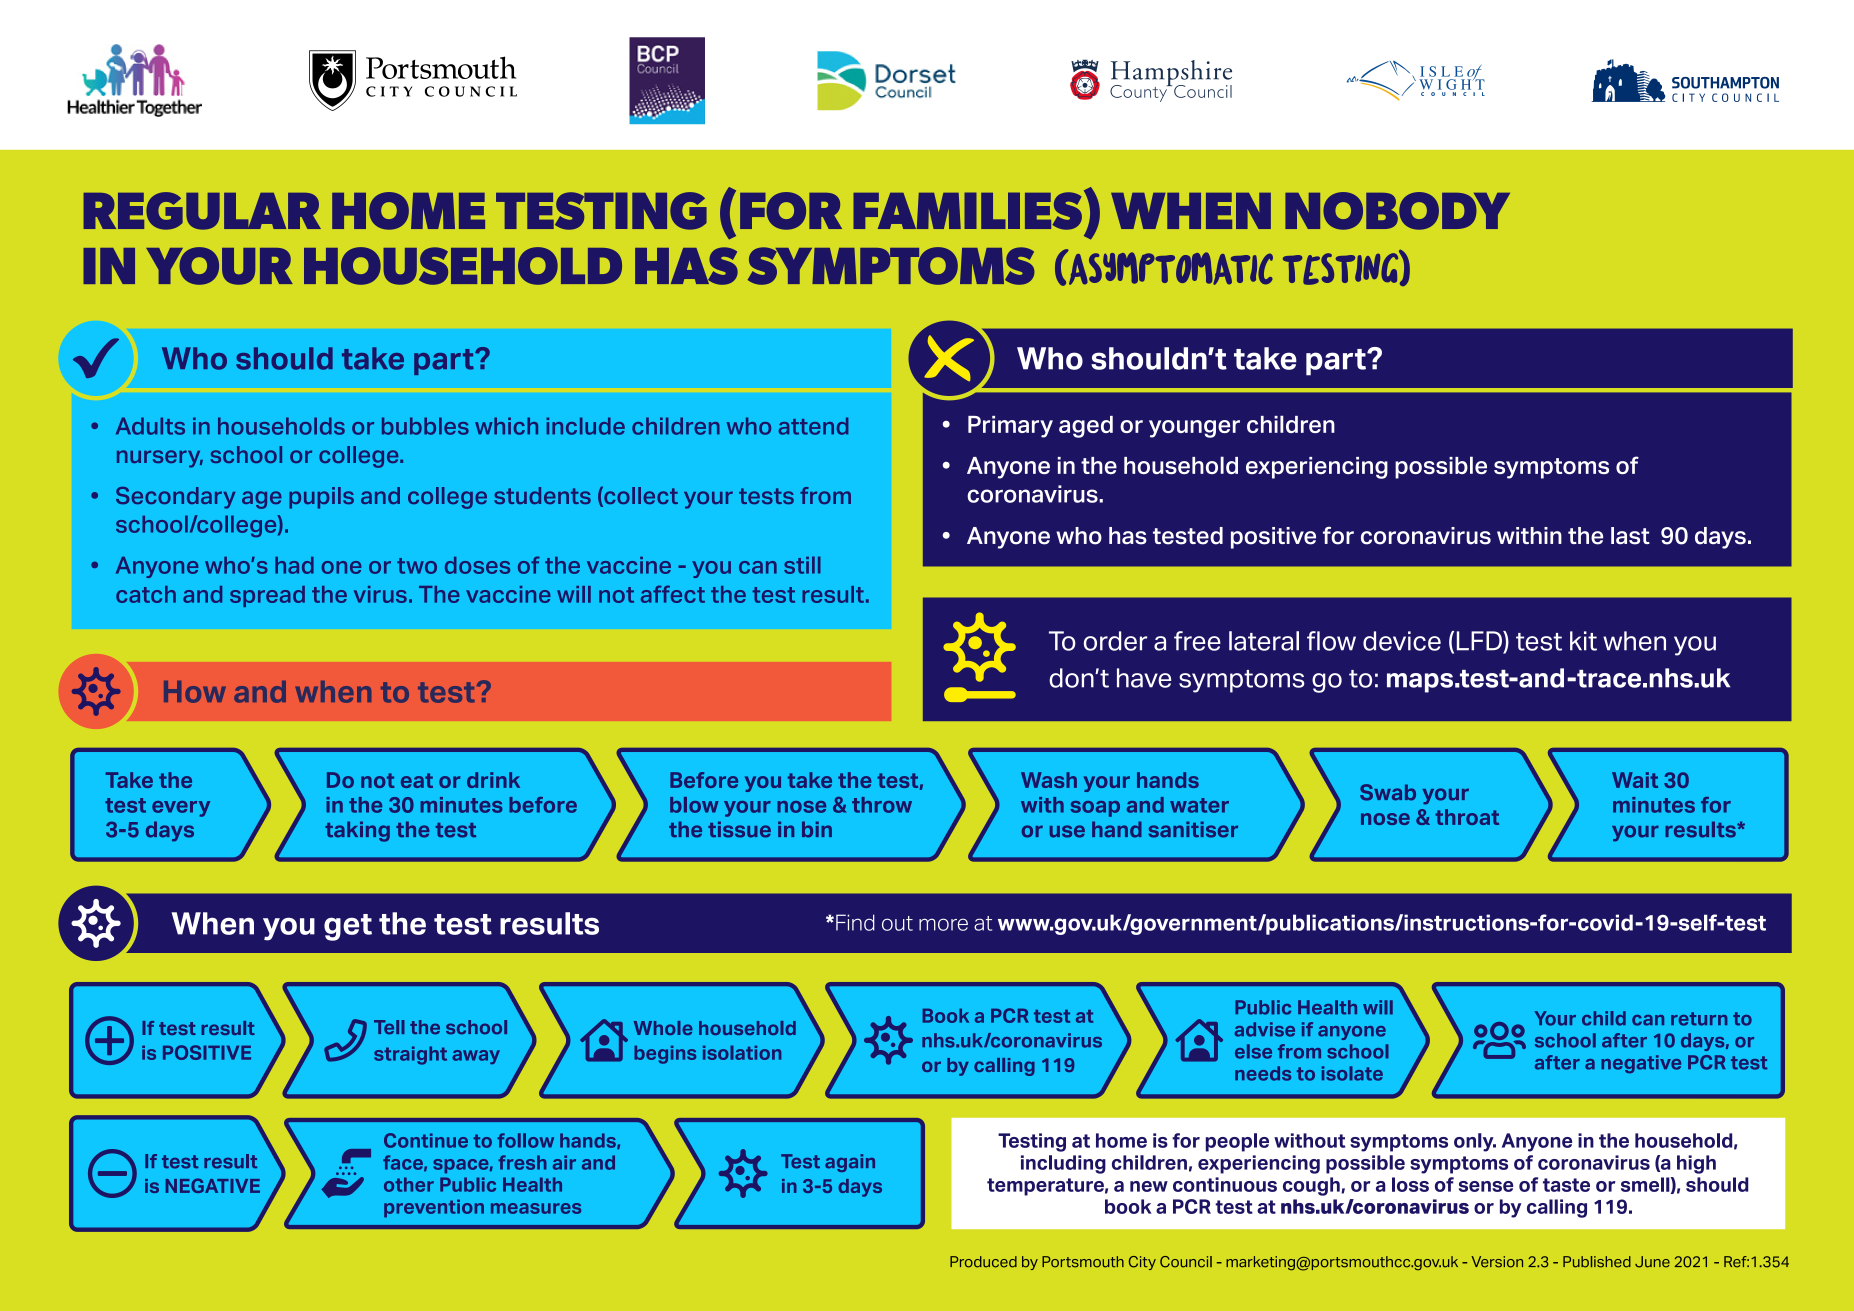  I want to click on FAMILIES, so click(967, 211).
